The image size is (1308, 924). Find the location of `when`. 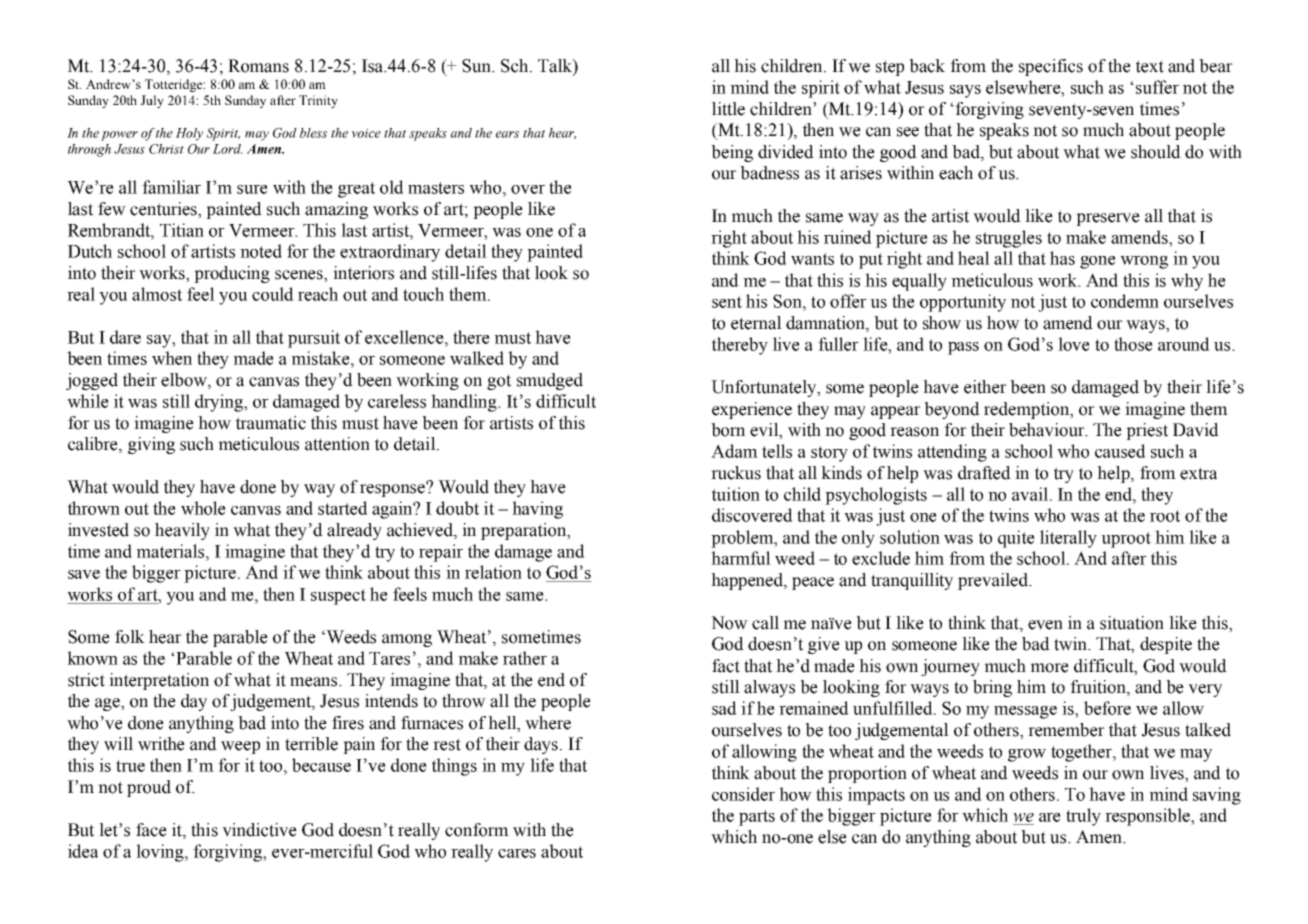

when is located at coordinates (172, 358).
